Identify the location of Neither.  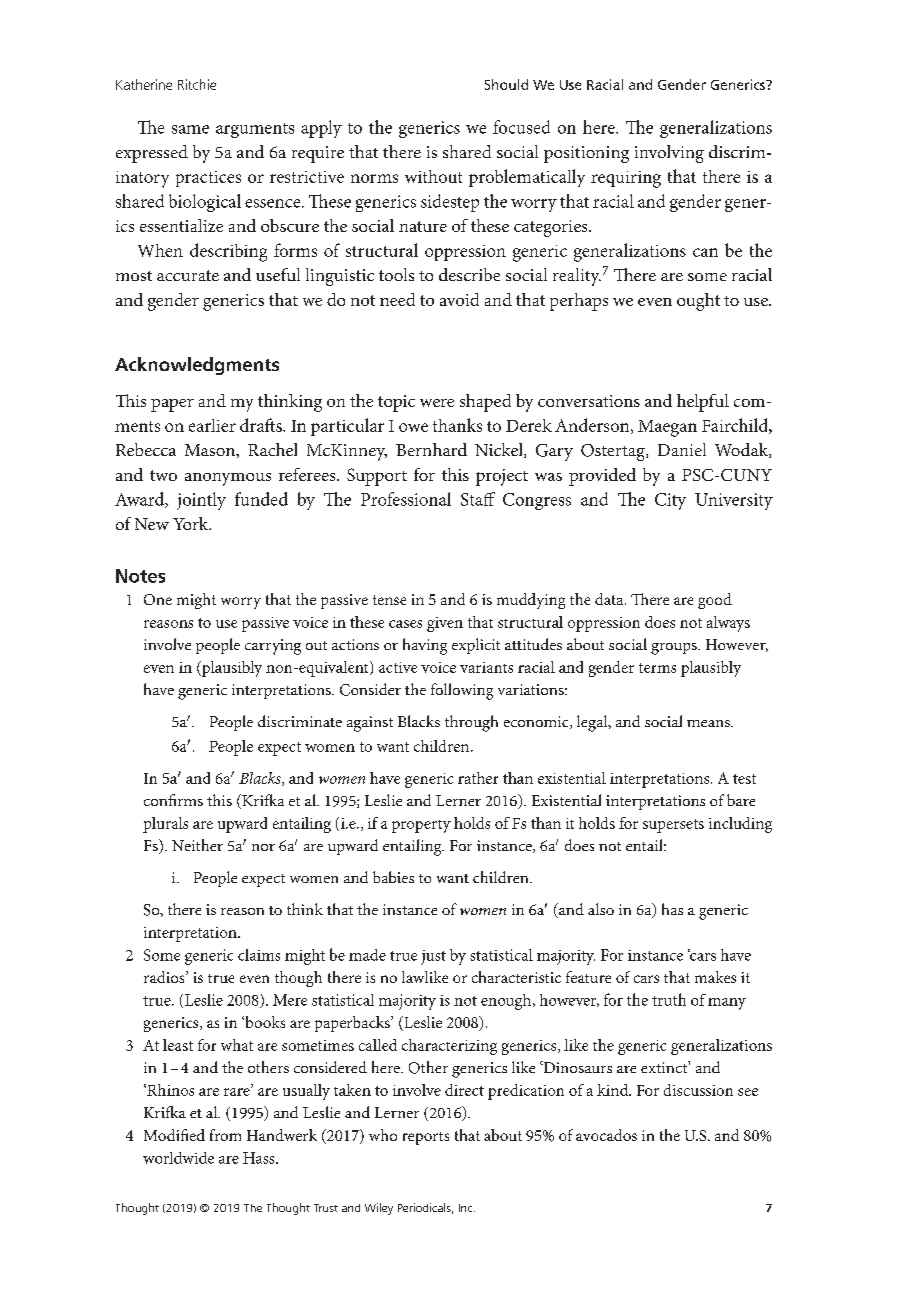
(197, 845).
